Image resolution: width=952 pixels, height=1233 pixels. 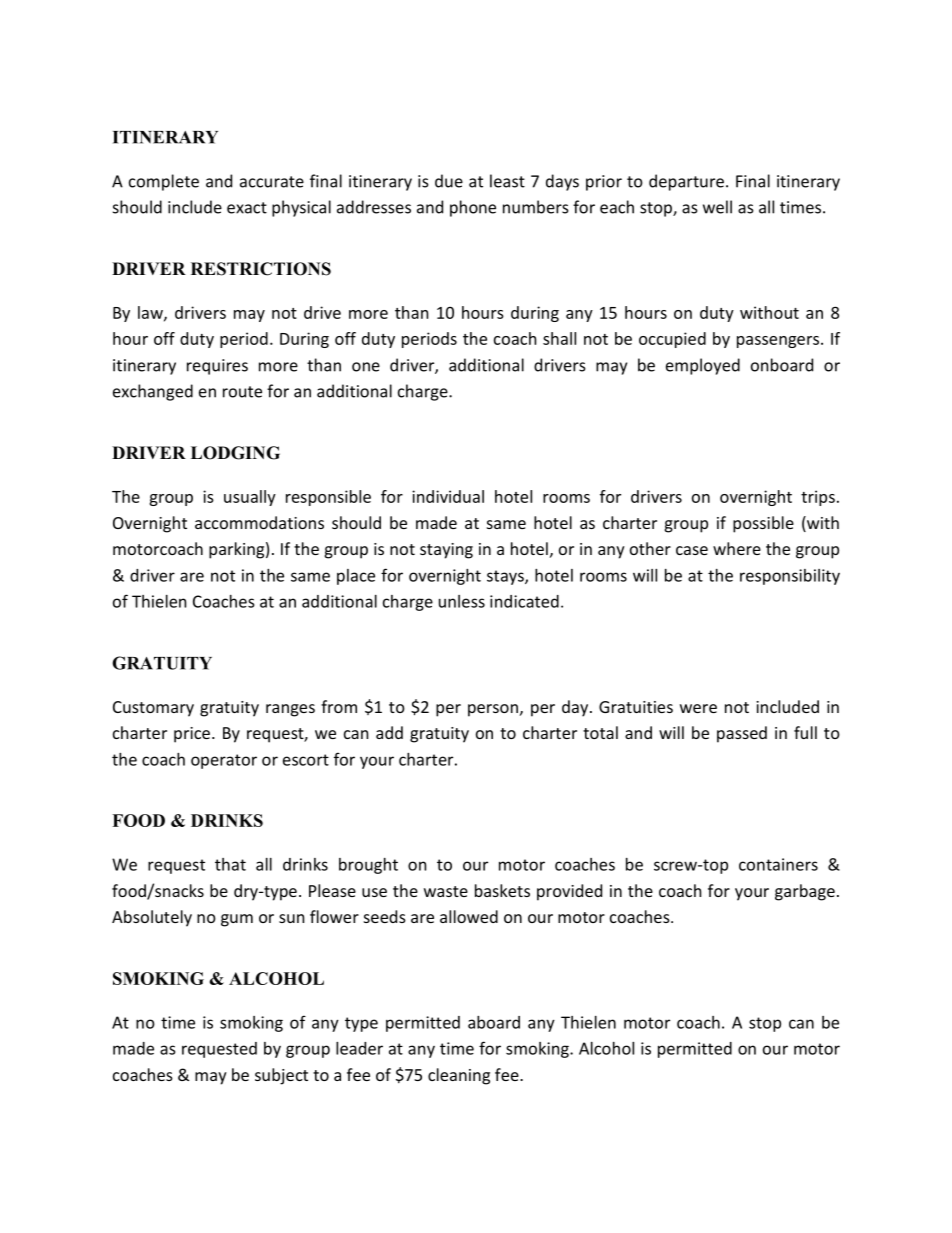 I want to click on passed, so click(x=742, y=734).
